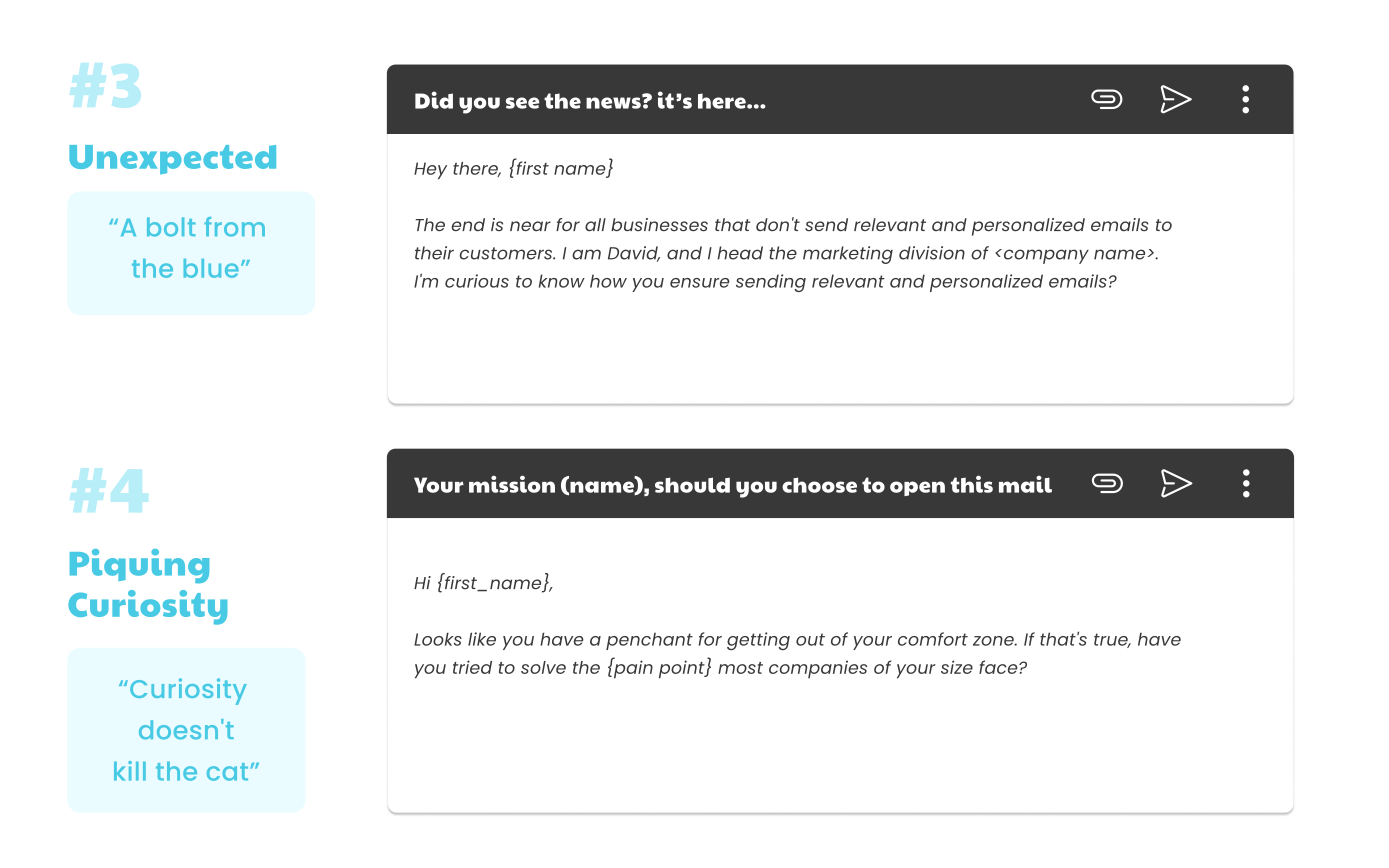  What do you see at coordinates (139, 566) in the screenshot?
I see `Piquing` at bounding box center [139, 566].
